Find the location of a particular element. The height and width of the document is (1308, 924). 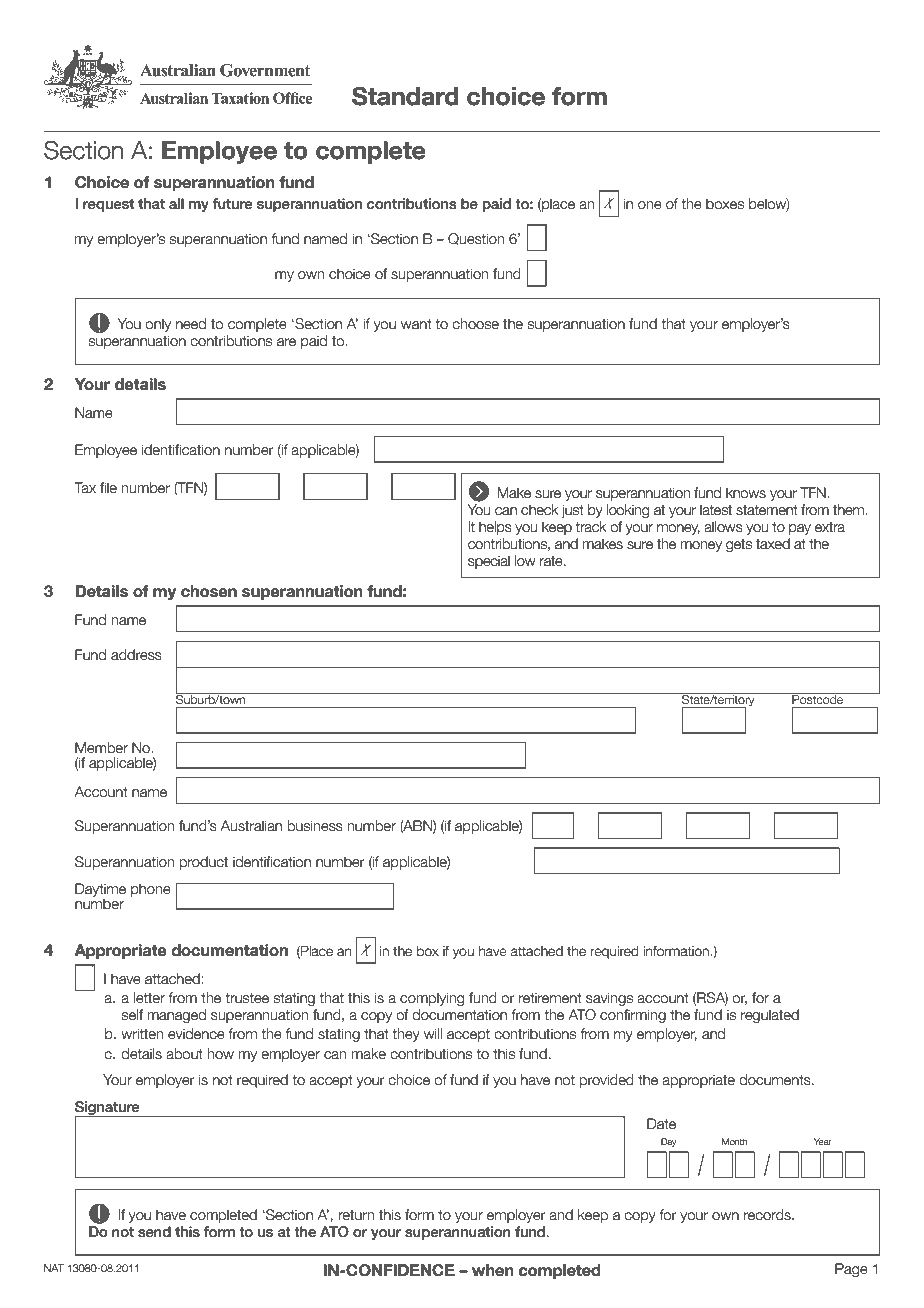

records is located at coordinates (768, 1215).
